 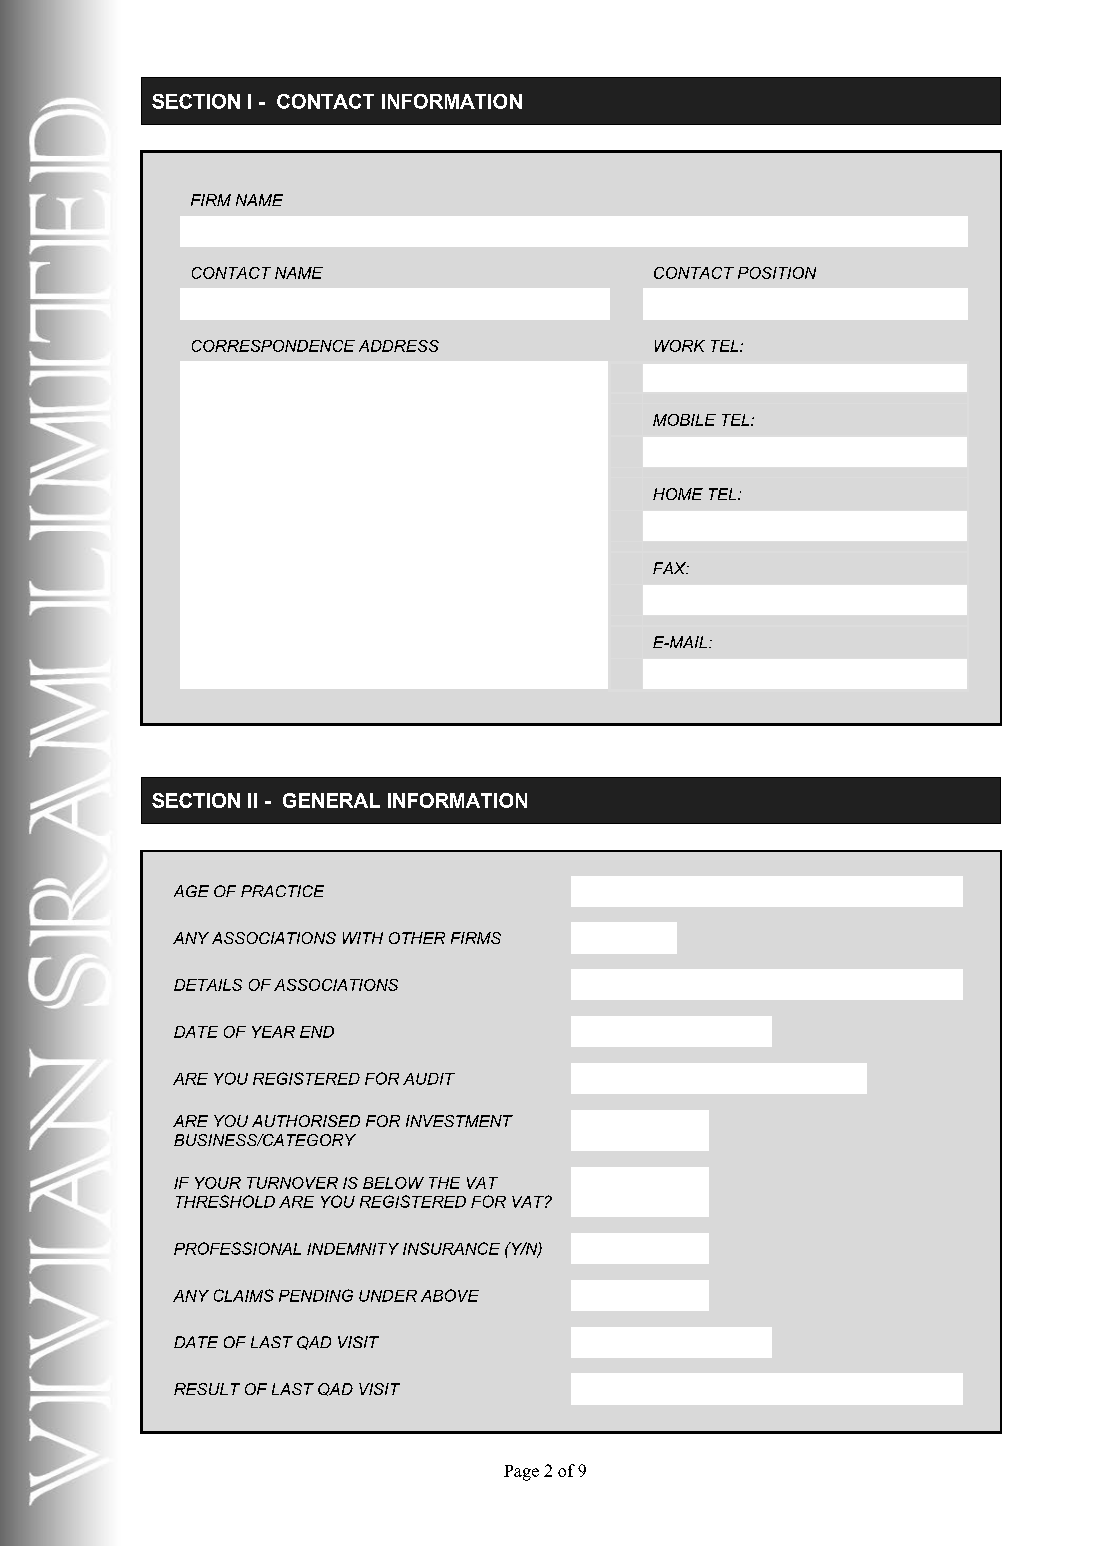 I want to click on PRACTICE, so click(x=282, y=891).
